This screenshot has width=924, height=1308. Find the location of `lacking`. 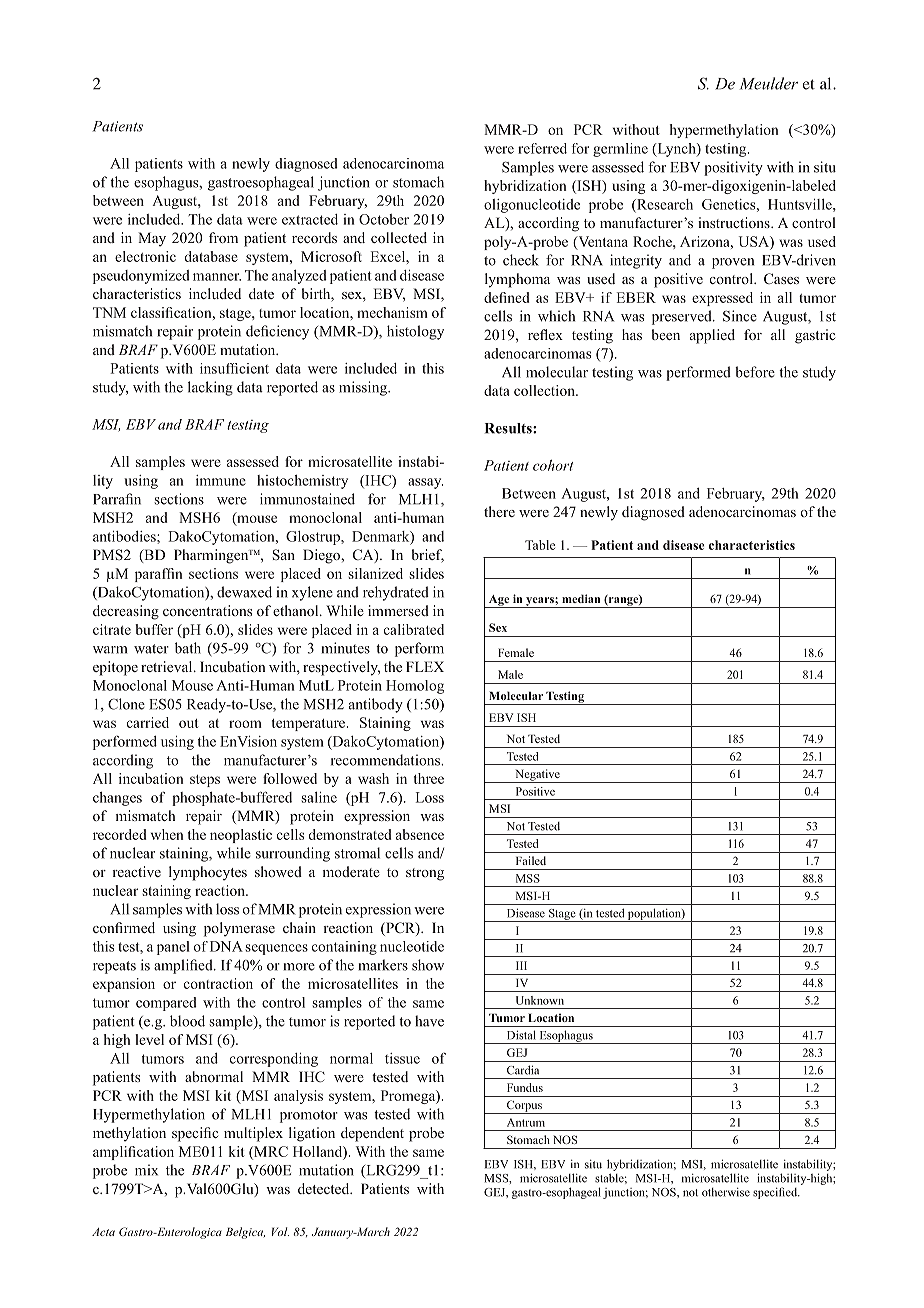

lacking is located at coordinates (210, 388).
